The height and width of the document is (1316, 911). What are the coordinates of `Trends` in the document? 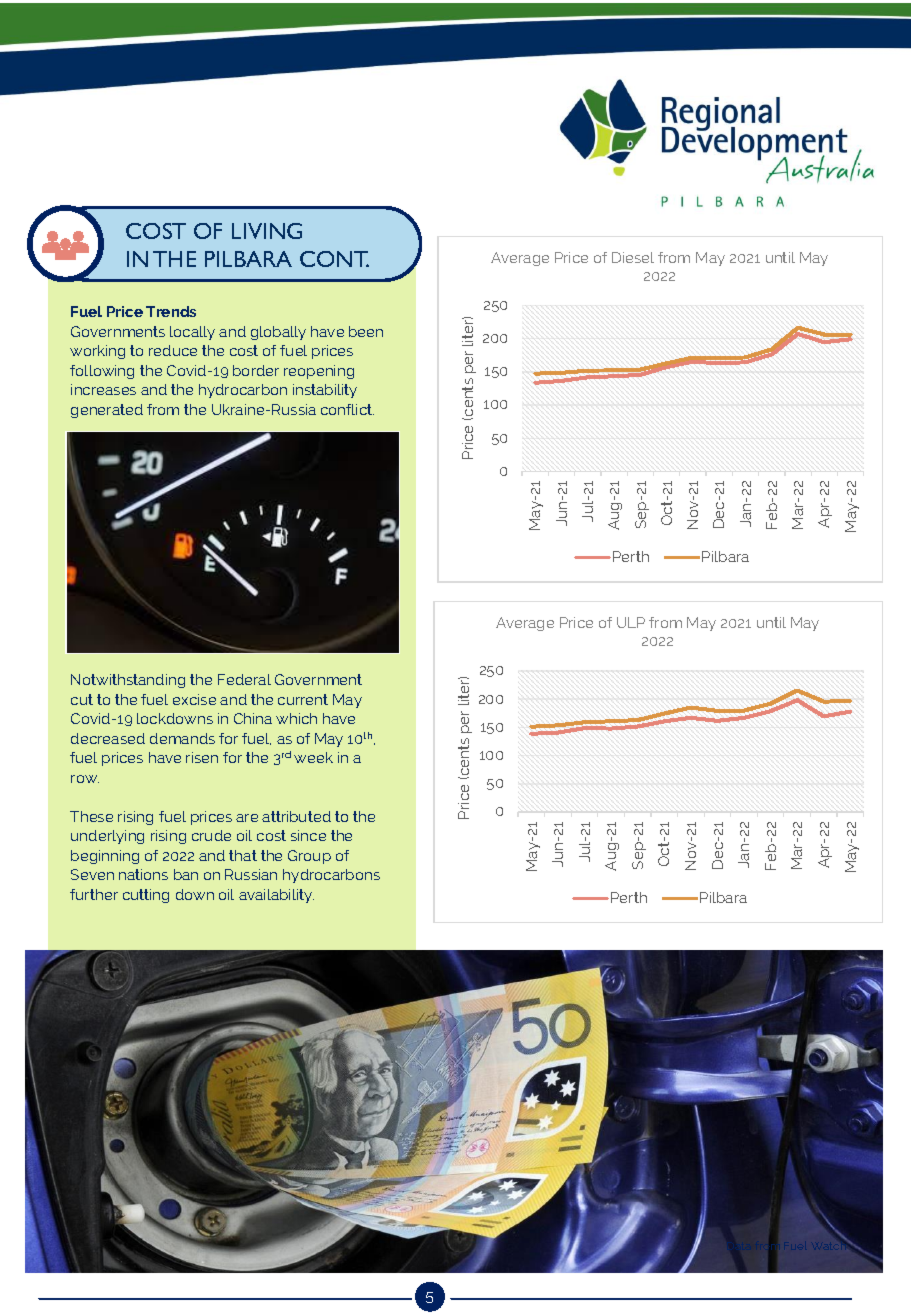 It's located at (171, 311).
